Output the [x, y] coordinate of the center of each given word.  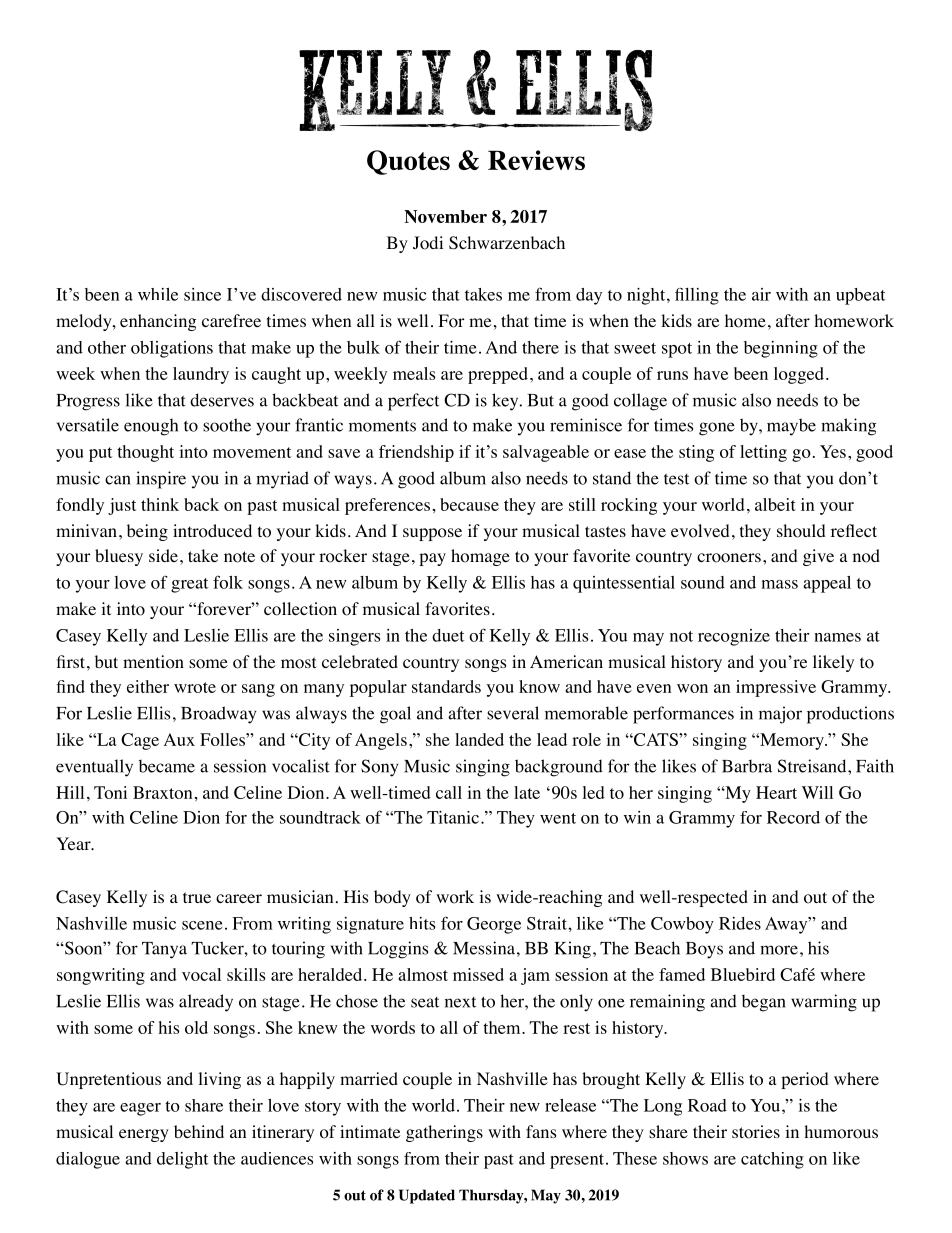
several [513, 713]
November [445, 216]
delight [182, 1160]
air [761, 294]
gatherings [444, 1133]
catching [772, 1160]
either [148, 686]
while [158, 294]
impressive [776, 688]
